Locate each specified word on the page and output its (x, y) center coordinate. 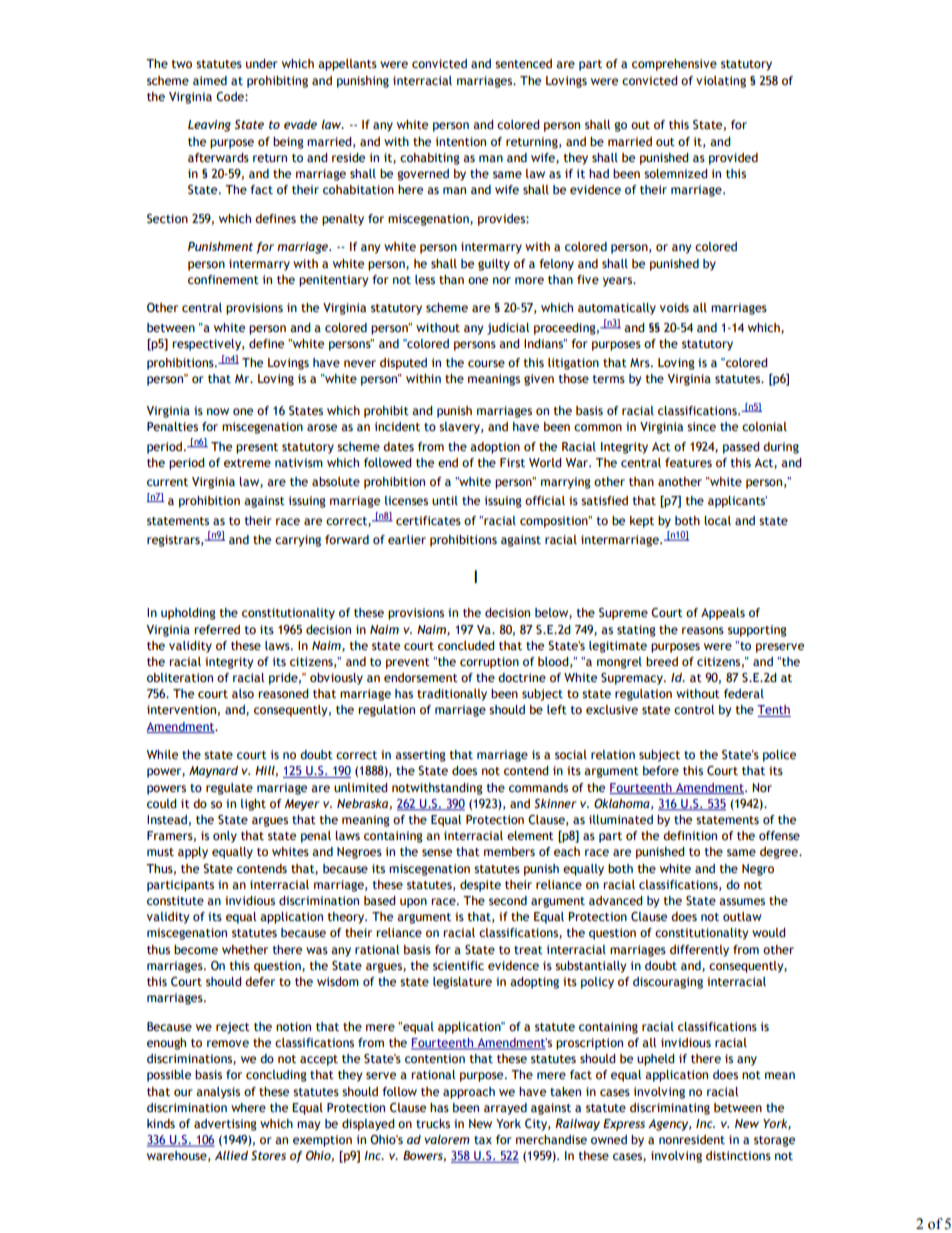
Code (231, 96)
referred (217, 629)
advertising (225, 1125)
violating (721, 82)
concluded (466, 645)
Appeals (723, 614)
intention (461, 141)
